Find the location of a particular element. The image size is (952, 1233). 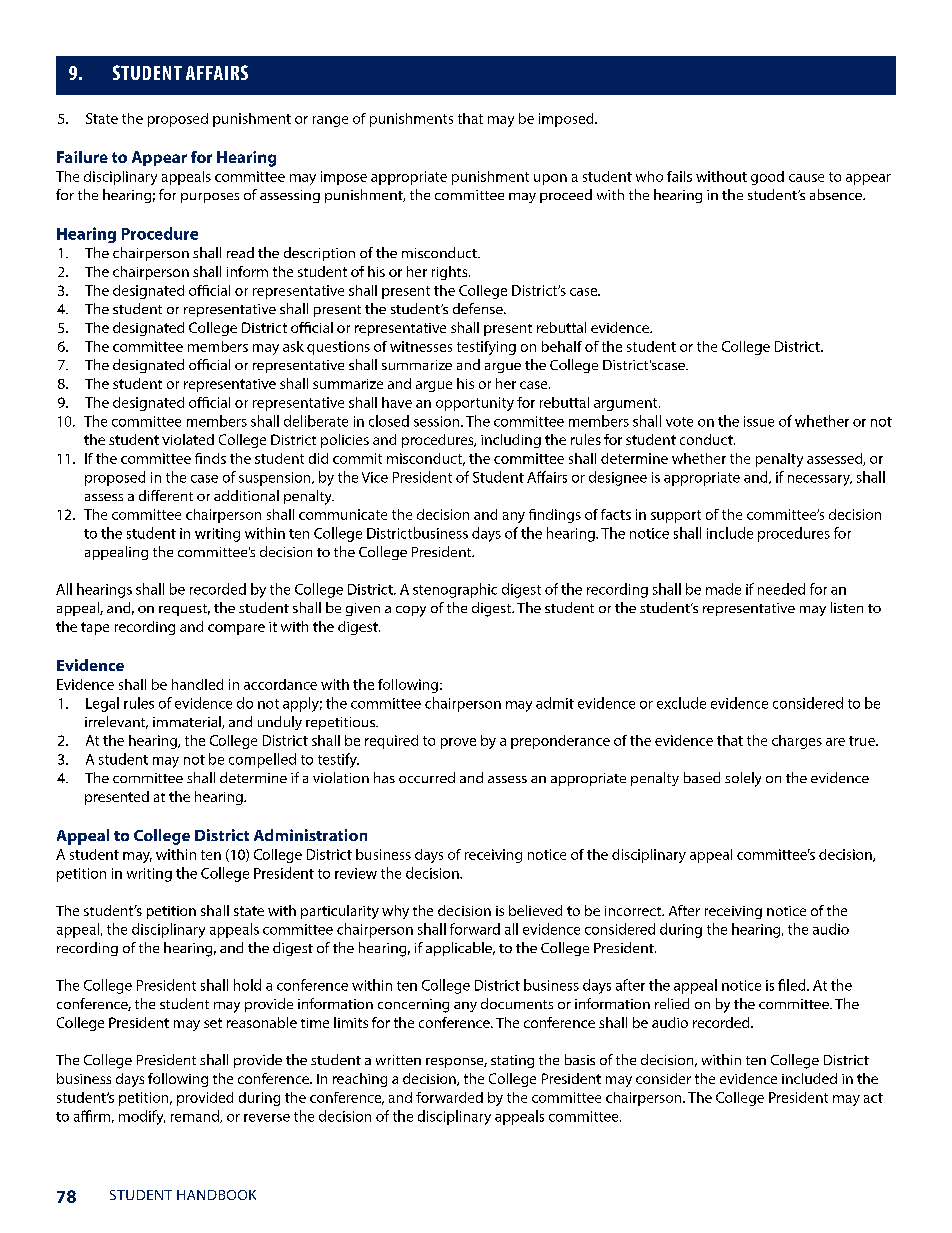

applicable is located at coordinates (460, 949).
